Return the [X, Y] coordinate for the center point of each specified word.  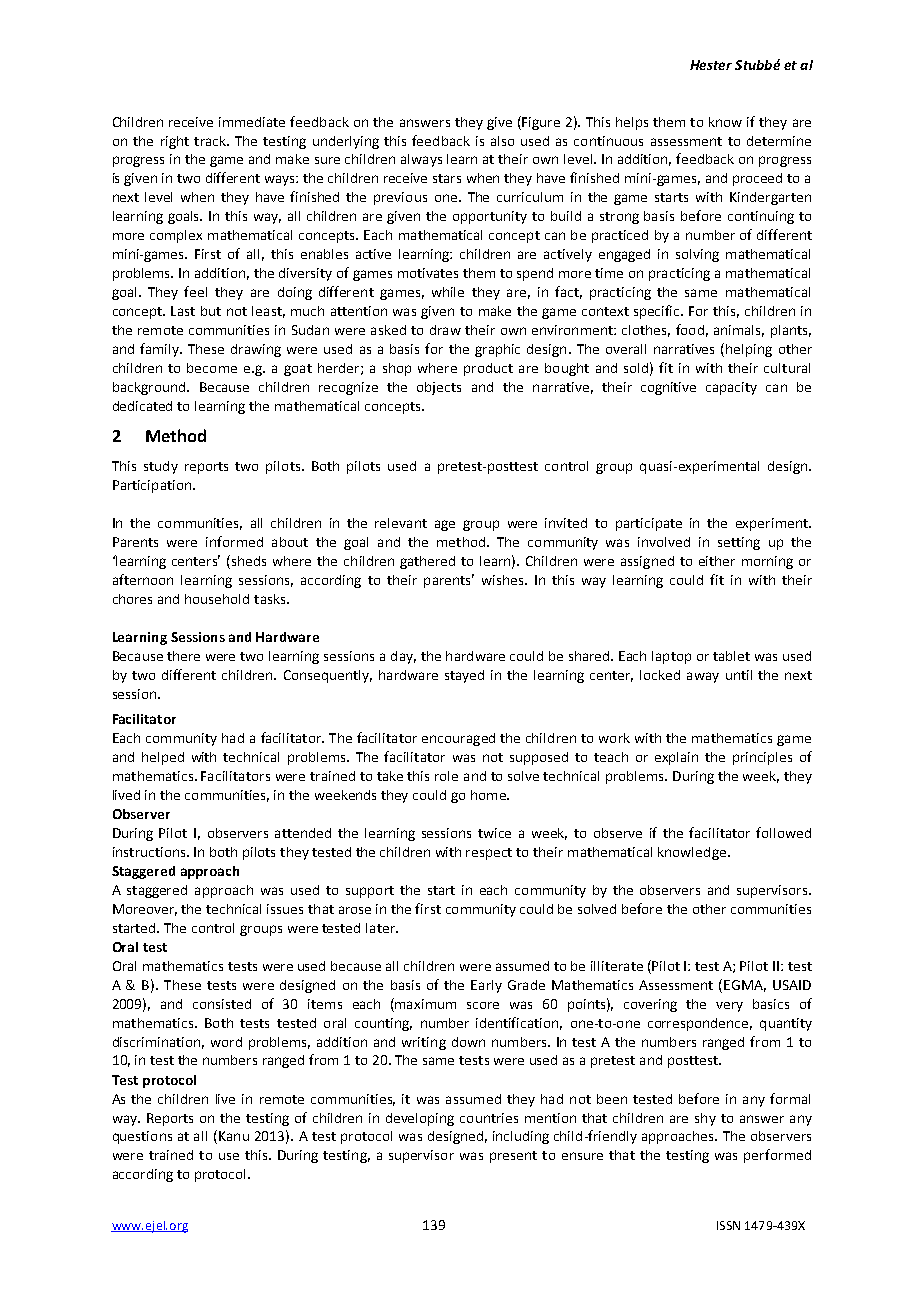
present [513, 1157]
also [502, 141]
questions [142, 1137]
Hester [711, 65]
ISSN [728, 1225]
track [211, 141]
